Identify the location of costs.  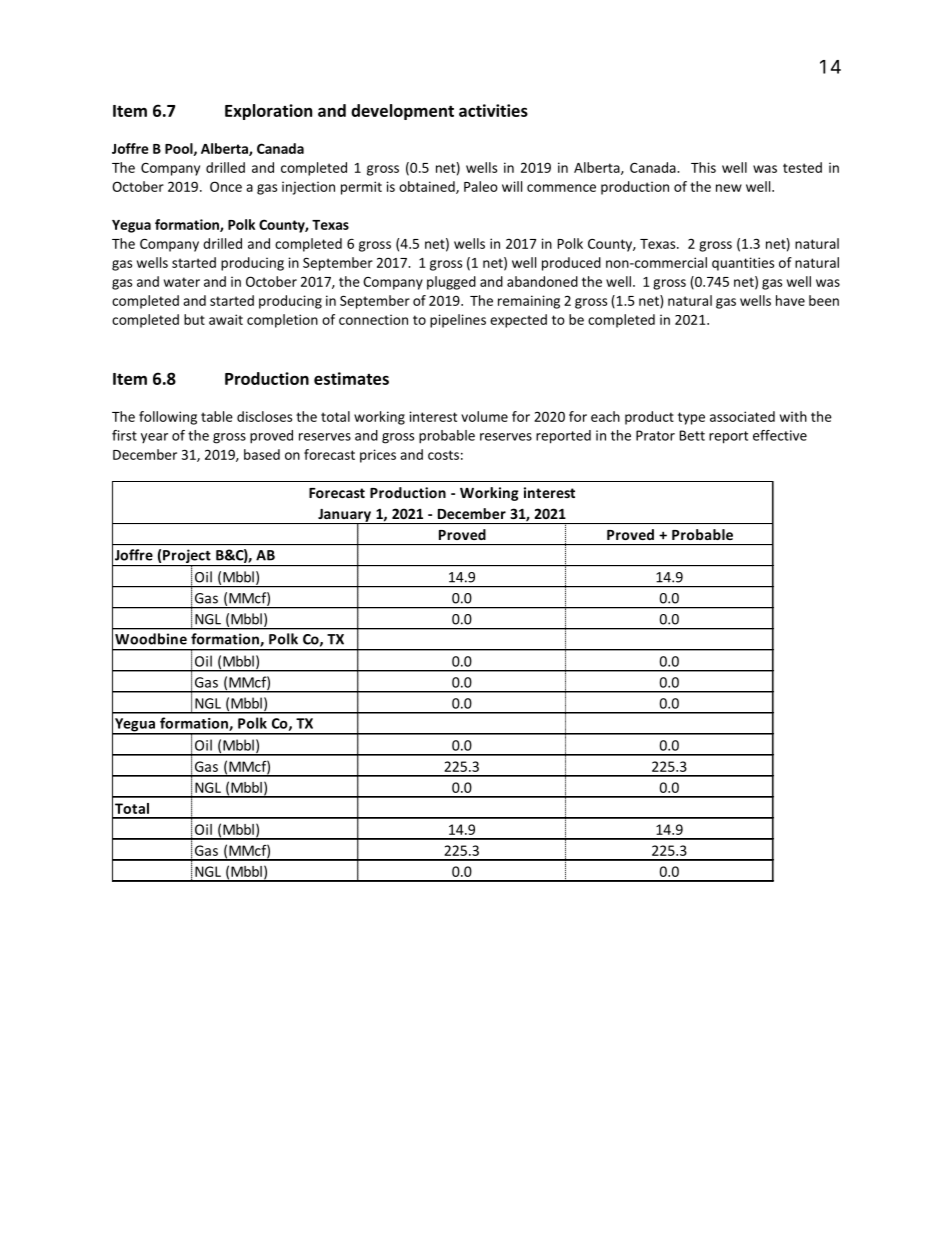
(443, 455).
